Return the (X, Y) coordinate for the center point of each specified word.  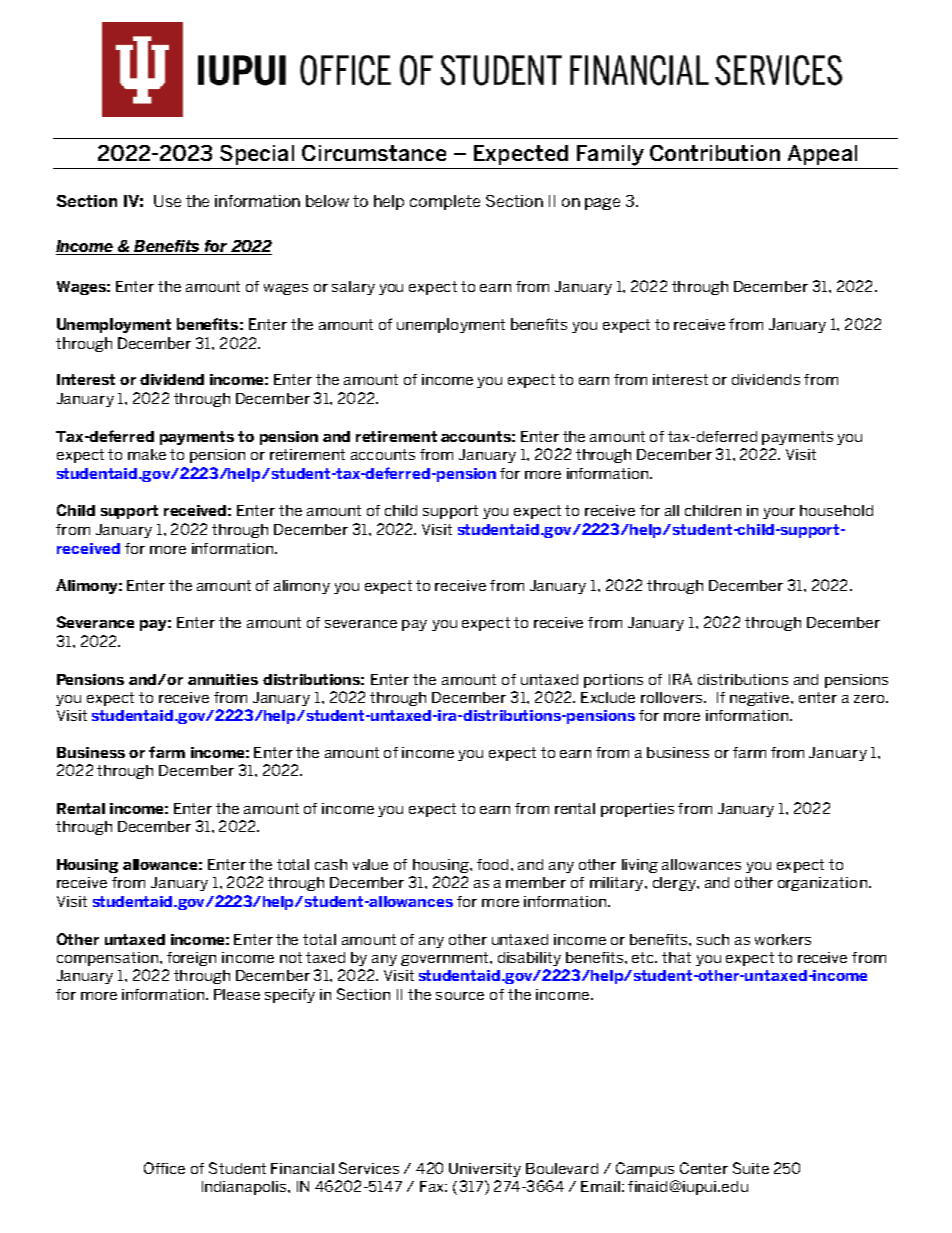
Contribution (715, 153)
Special (257, 155)
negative (761, 699)
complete (445, 202)
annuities (223, 679)
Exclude (608, 697)
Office (164, 1168)
